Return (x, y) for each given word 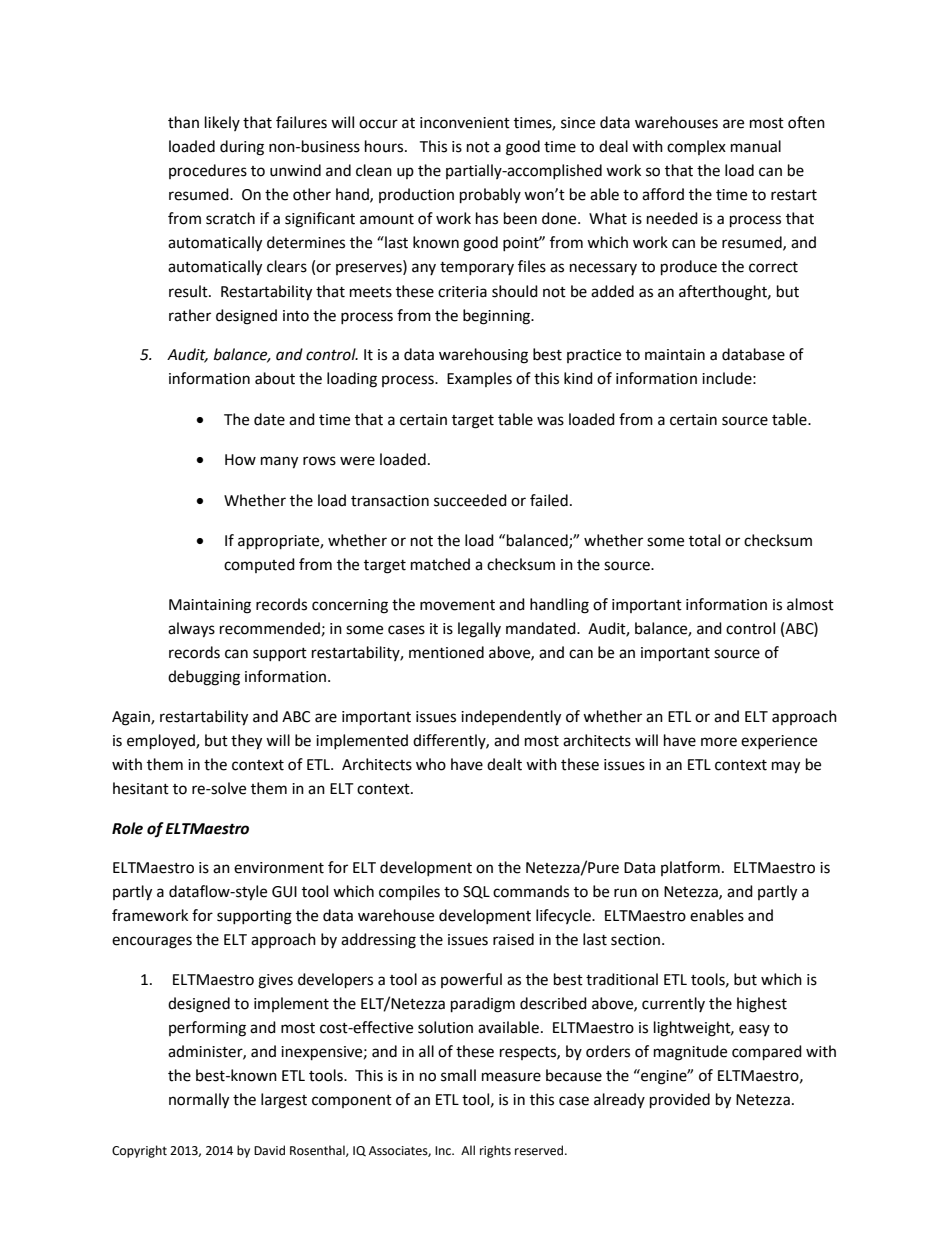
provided (680, 1101)
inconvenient (465, 123)
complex (696, 147)
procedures (208, 171)
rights (495, 1151)
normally (199, 1101)
